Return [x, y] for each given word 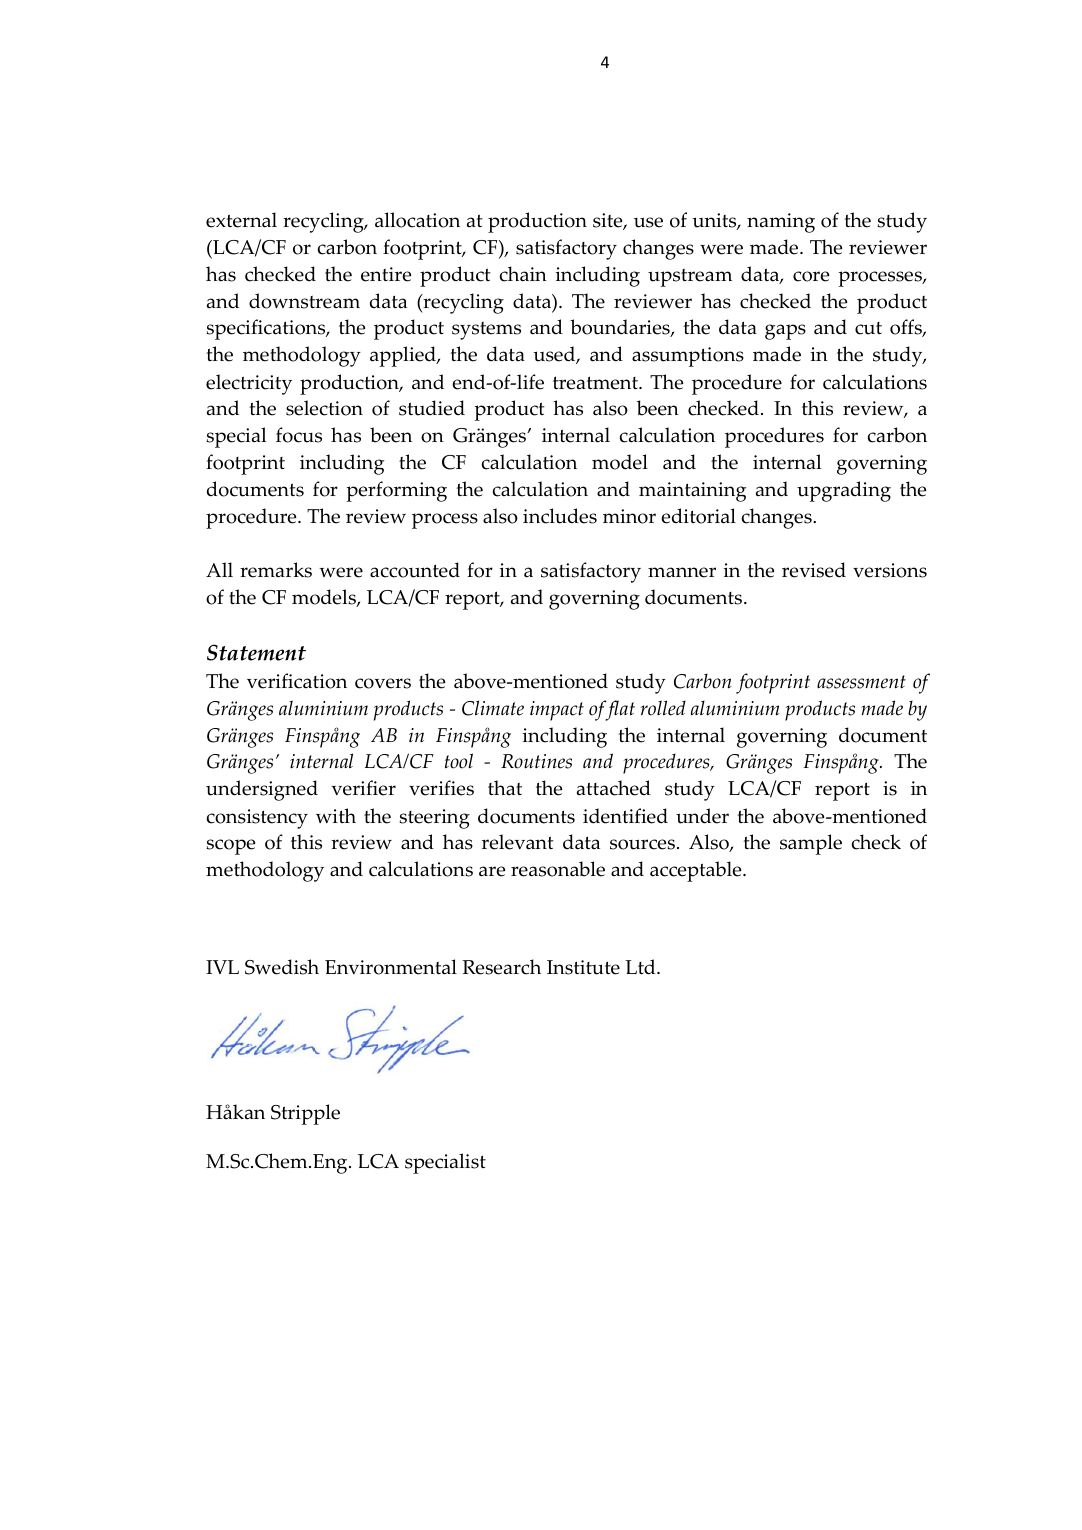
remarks [276, 570]
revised [814, 570]
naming [781, 223]
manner [682, 572]
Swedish [282, 967]
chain [523, 274]
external [241, 220]
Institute [583, 967]
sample [811, 844]
